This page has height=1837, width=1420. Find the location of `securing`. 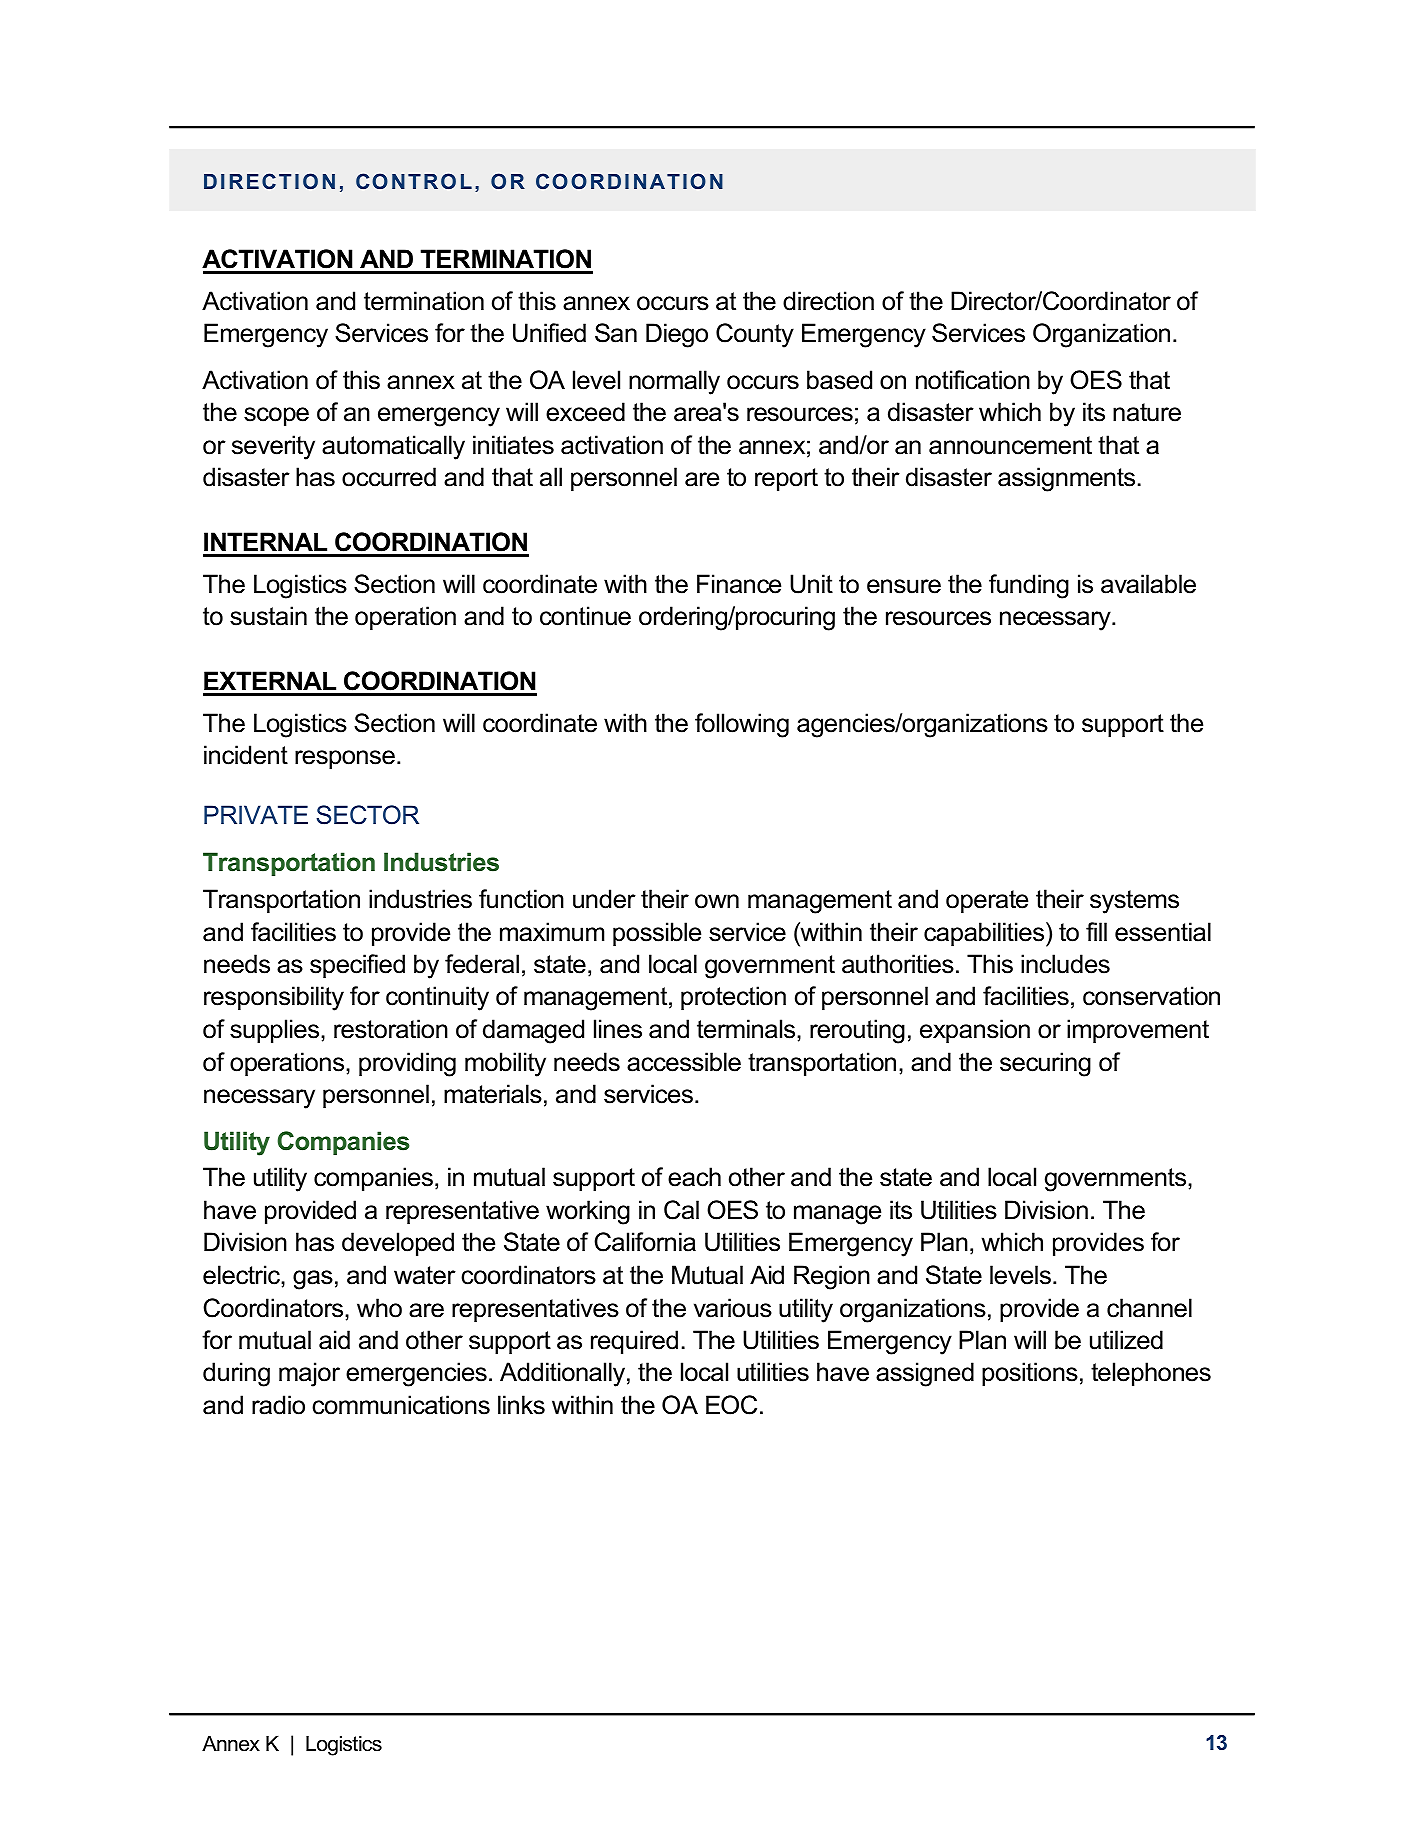

securing is located at coordinates (1045, 1064).
